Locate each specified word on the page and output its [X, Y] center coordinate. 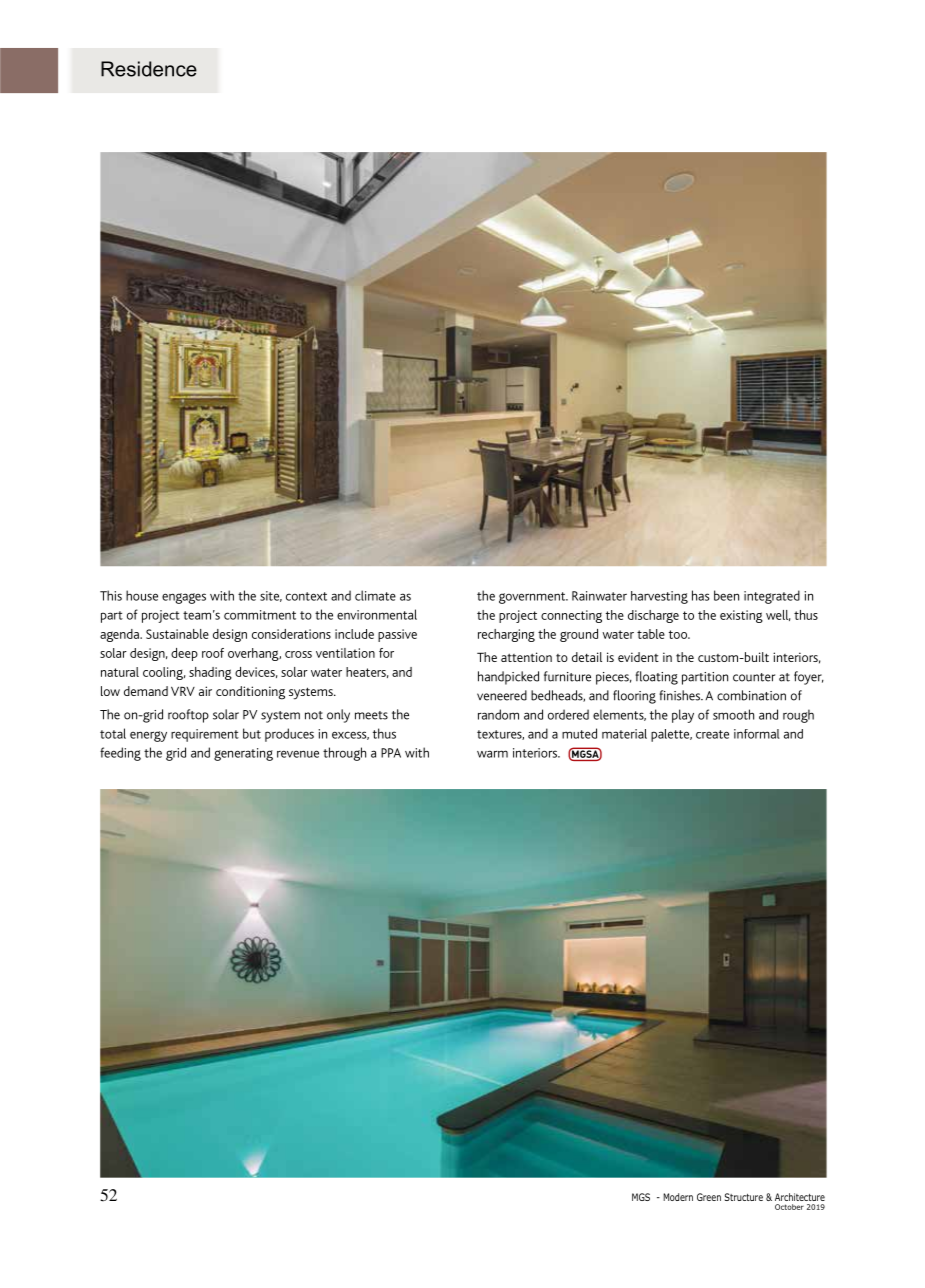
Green [709, 1197]
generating [243, 754]
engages [184, 598]
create [712, 734]
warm [492, 754]
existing [741, 616]
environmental [377, 614]
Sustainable [177, 634]
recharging [506, 635]
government [533, 598]
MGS [641, 1197]
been [726, 595]
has [700, 595]
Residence [149, 69]
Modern [678, 1197]
